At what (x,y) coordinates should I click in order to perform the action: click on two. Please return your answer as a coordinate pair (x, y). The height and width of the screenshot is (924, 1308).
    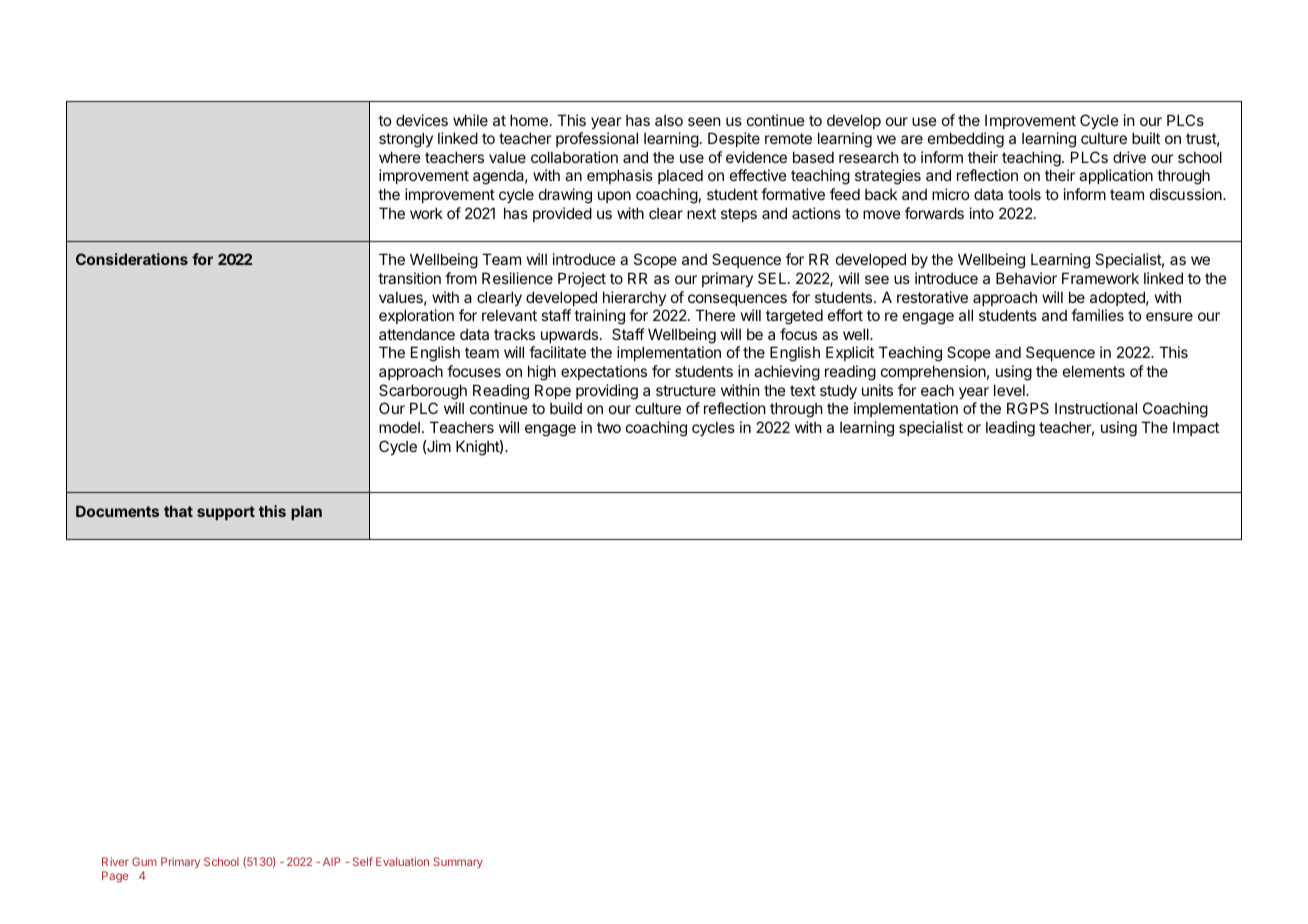
    Looking at the image, I should click on (609, 427).
